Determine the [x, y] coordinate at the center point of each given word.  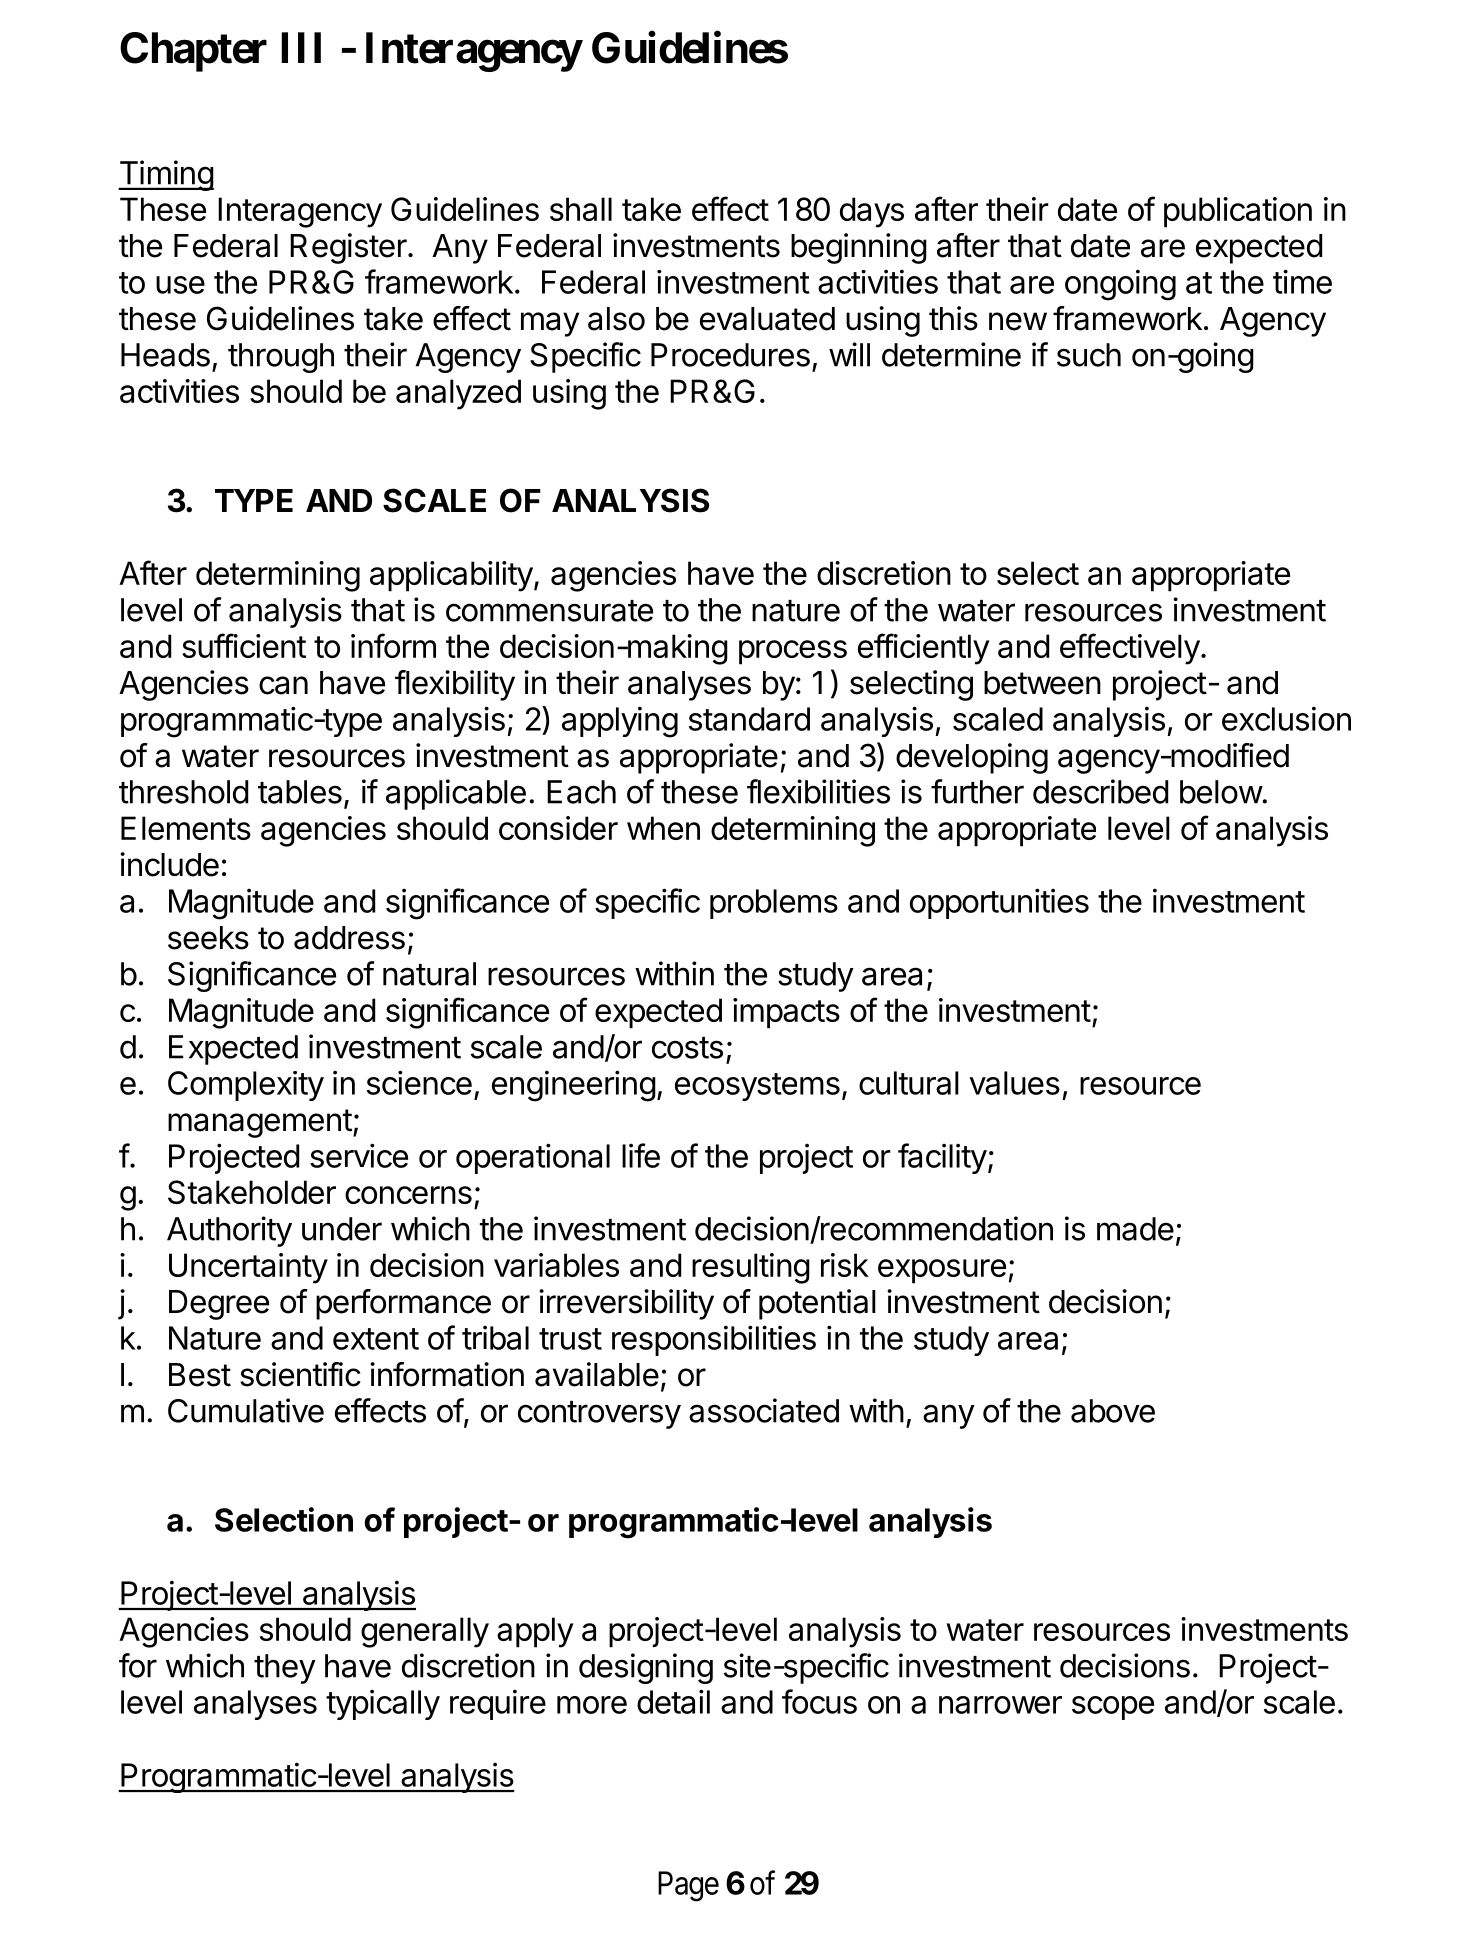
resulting [751, 1268]
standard [749, 719]
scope [1113, 1708]
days [872, 212]
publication [1238, 212]
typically [383, 1704]
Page [688, 1886]
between [1042, 683]
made [1135, 1229]
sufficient [244, 645]
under [342, 1229]
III [301, 47]
